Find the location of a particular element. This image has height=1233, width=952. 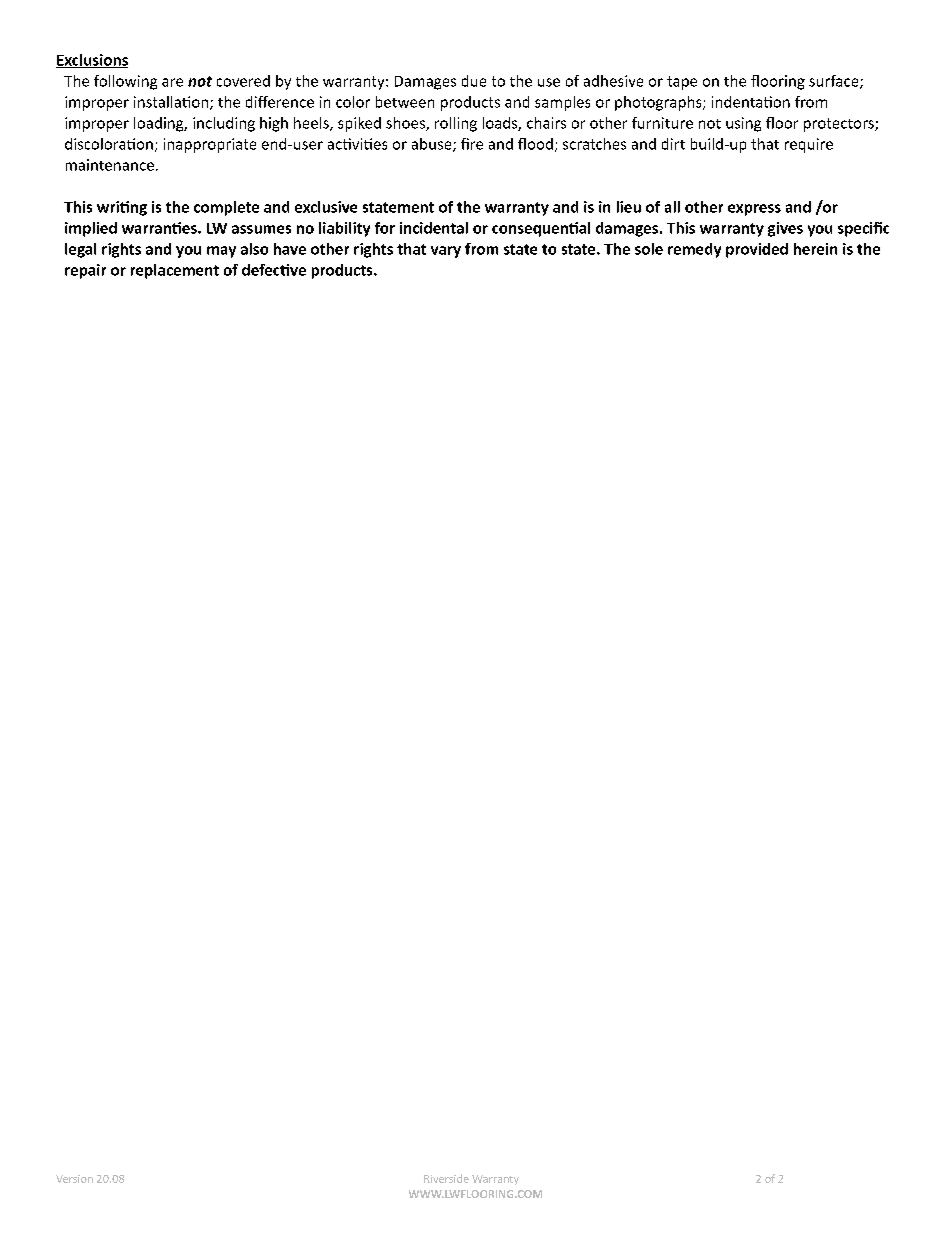

are is located at coordinates (172, 82).
